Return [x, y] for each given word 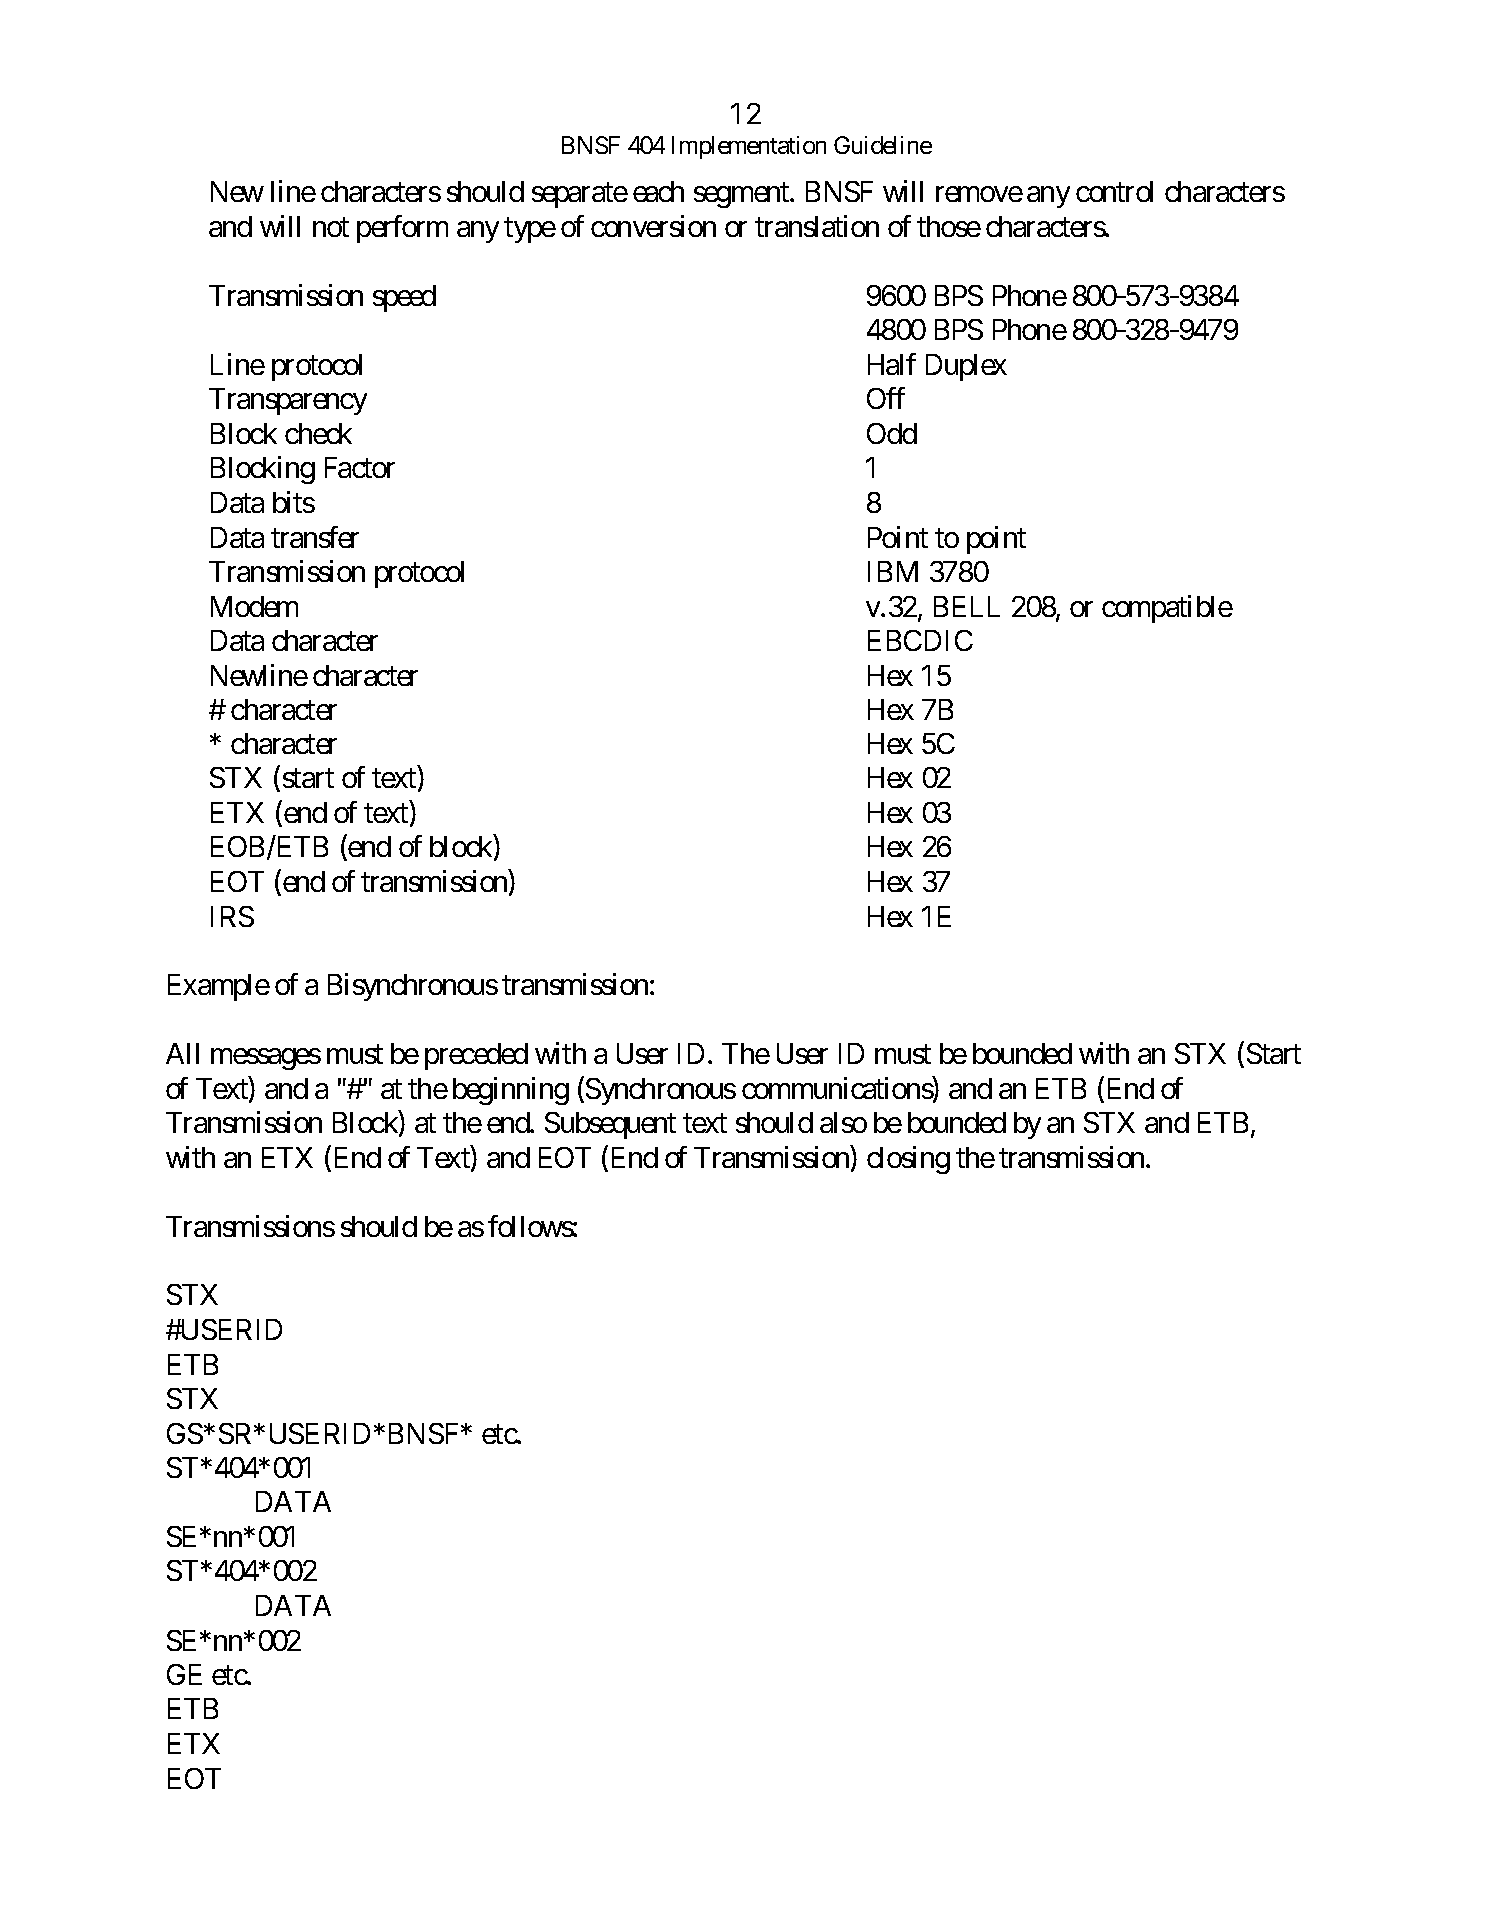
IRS [232, 916]
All [182, 1053]
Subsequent [610, 1125]
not [331, 227]
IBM [893, 571]
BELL [967, 606]
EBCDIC [920, 640]
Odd [892, 433]
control [1114, 191]
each [658, 191]
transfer [315, 537]
